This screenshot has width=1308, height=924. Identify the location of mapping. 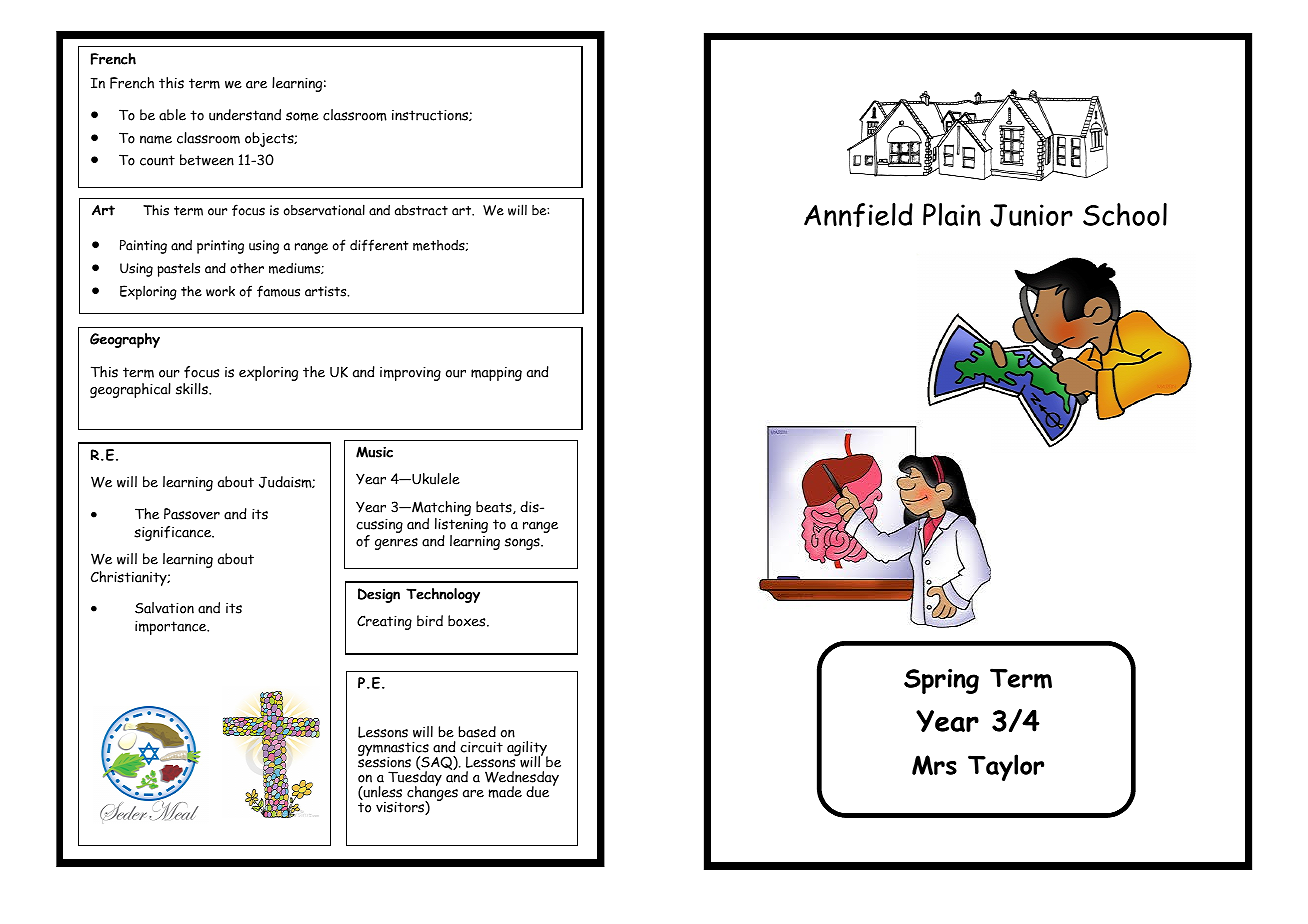
(496, 374).
